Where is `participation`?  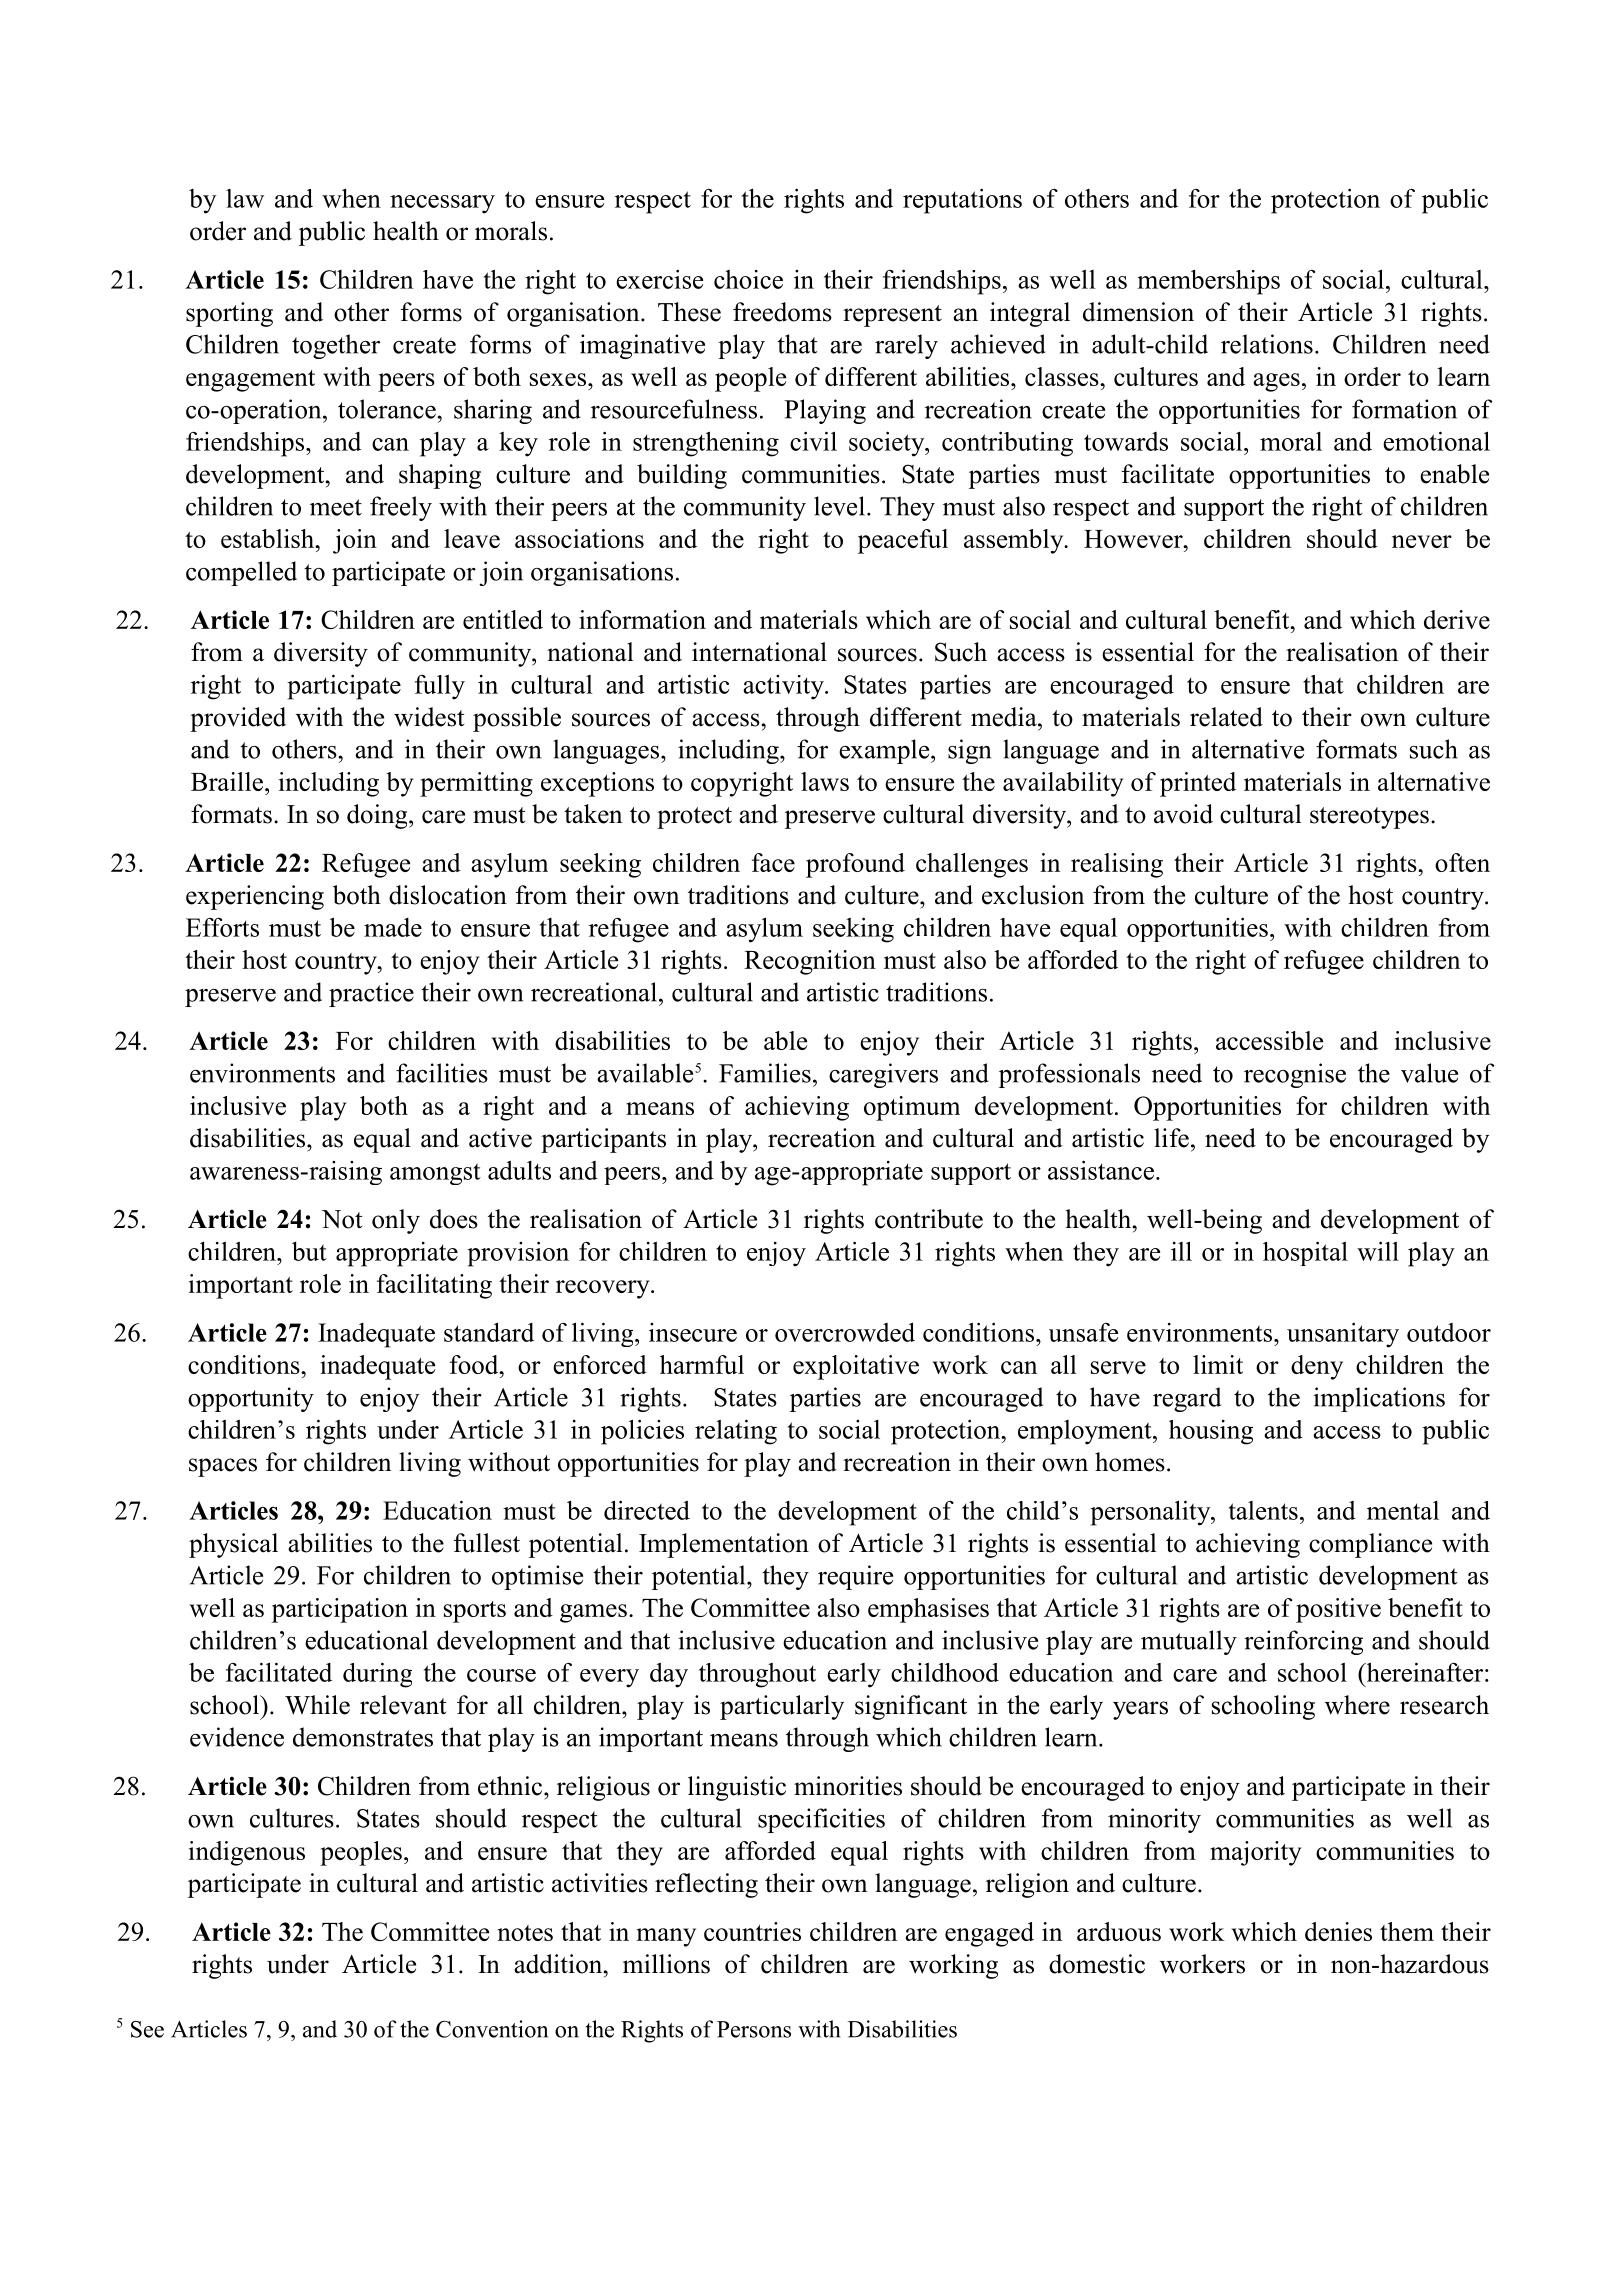
participation is located at coordinates (340, 1610).
